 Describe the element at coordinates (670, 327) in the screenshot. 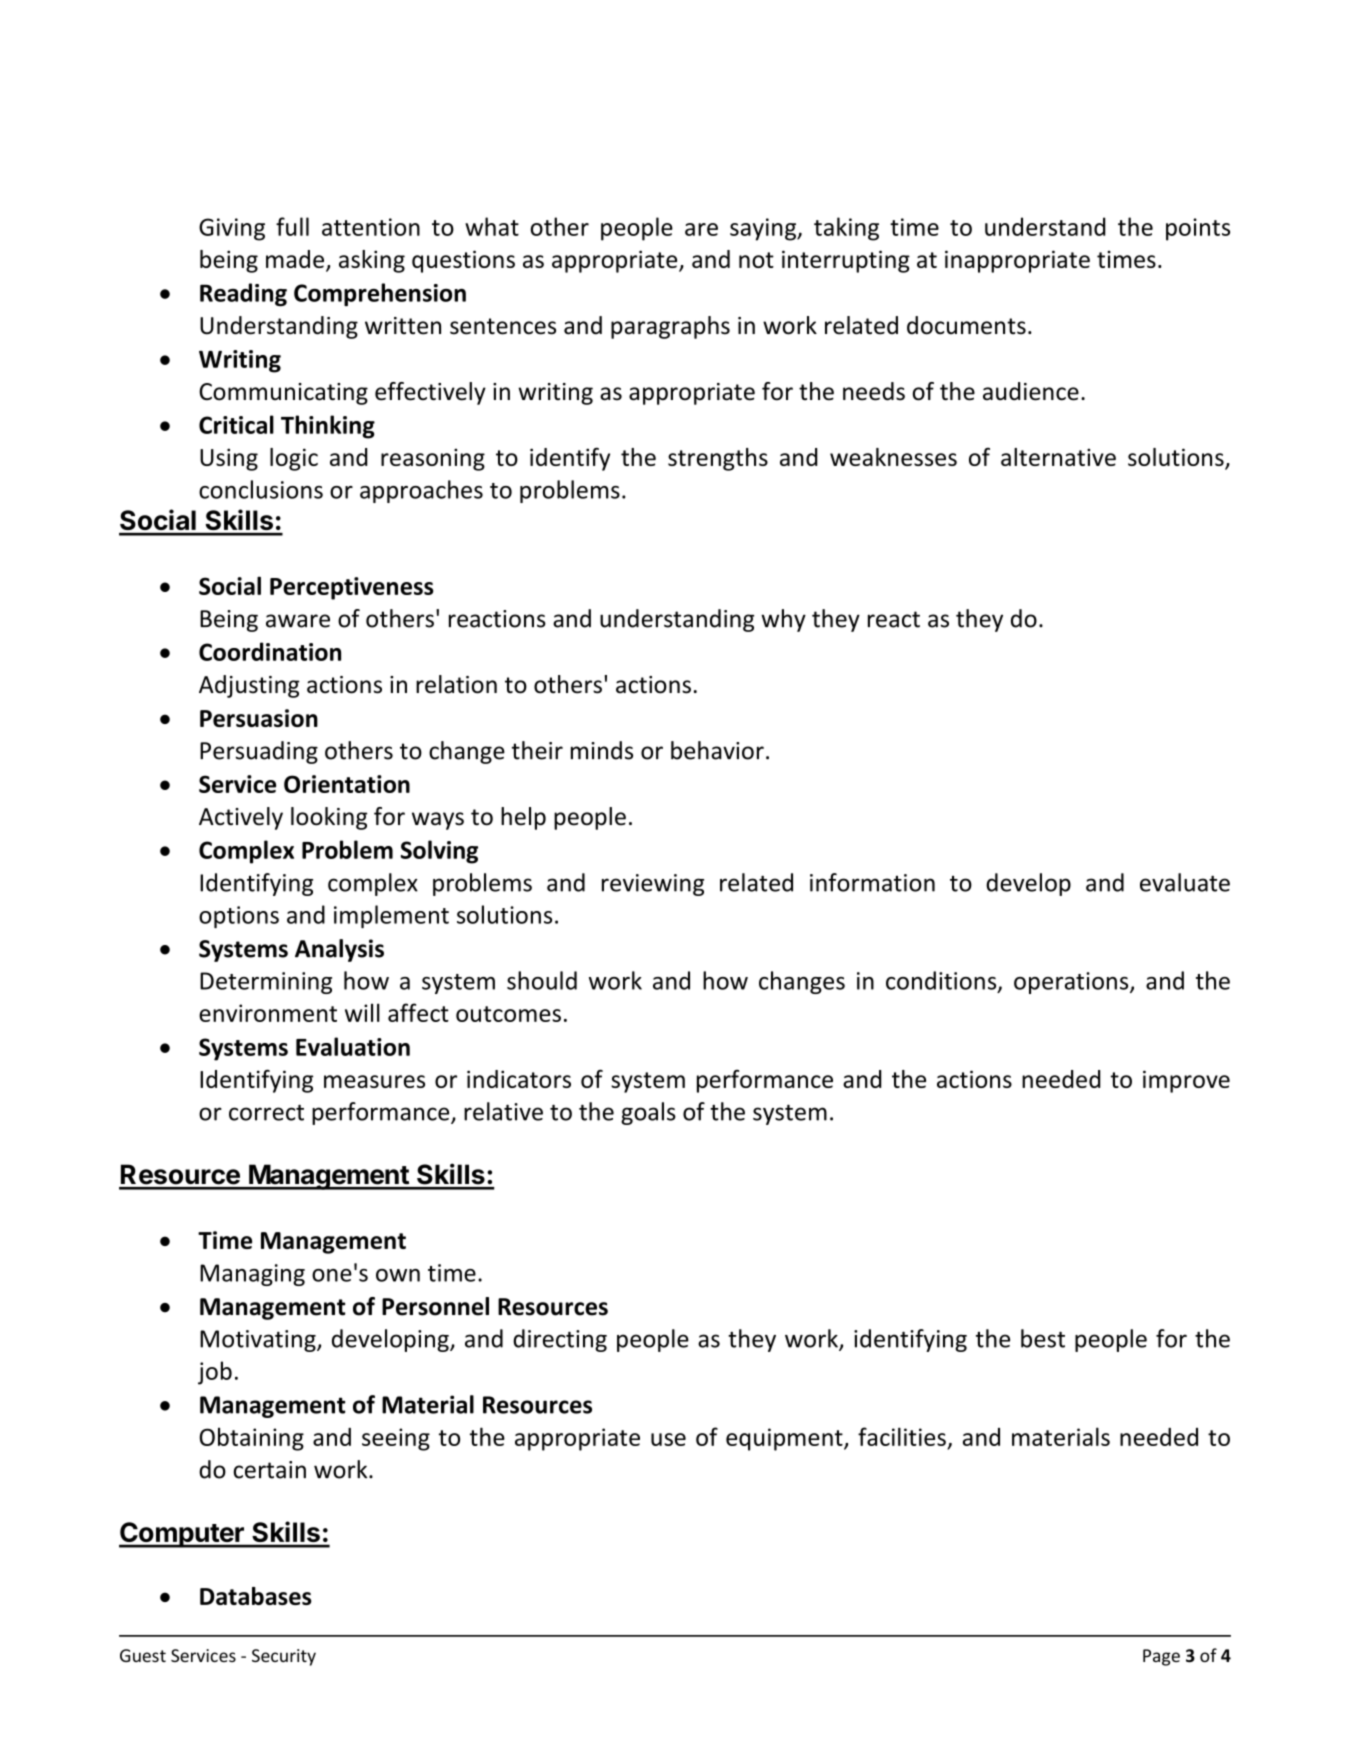

I see `paragraphs` at that location.
